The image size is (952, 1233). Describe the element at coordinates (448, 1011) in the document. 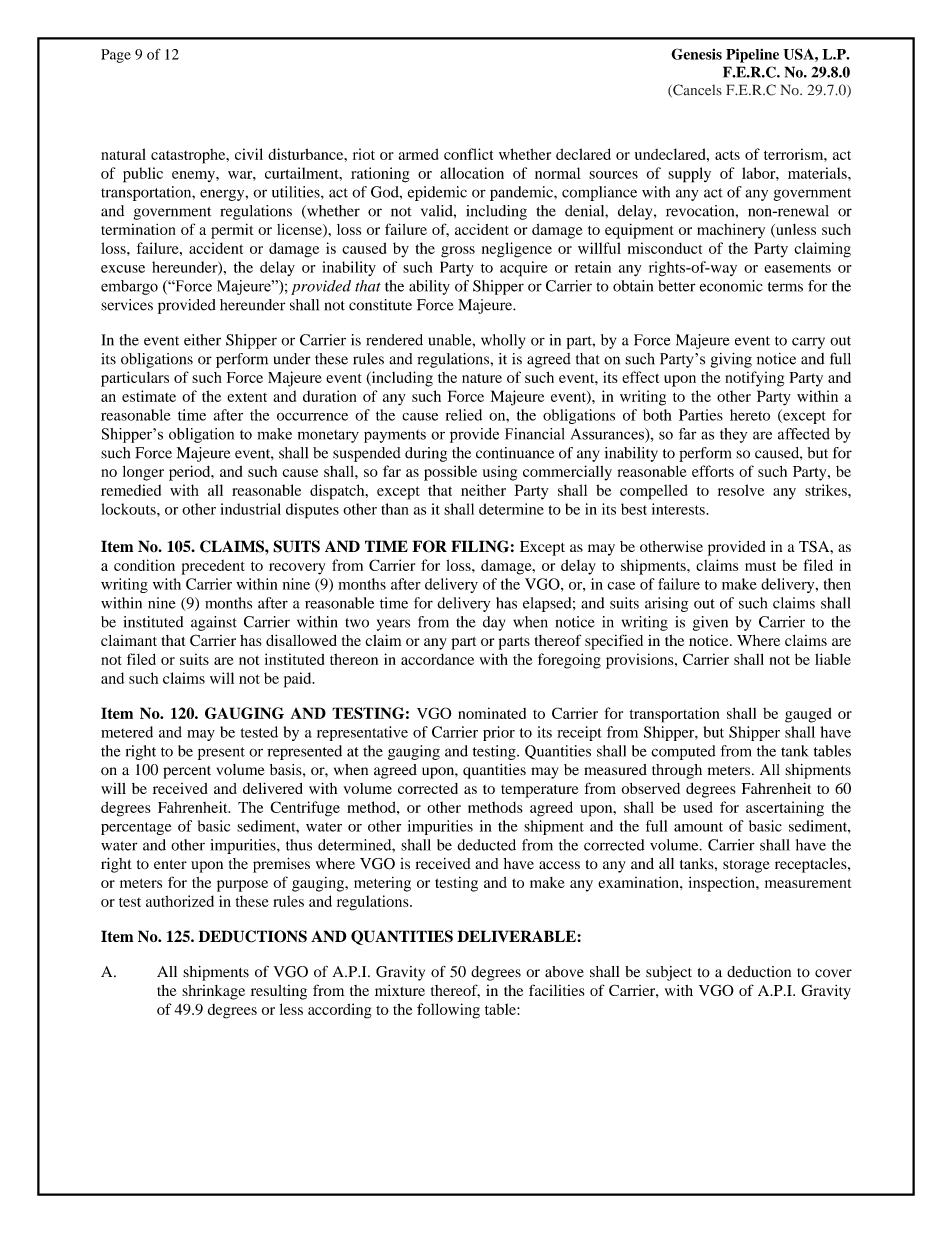

I see `following` at that location.
